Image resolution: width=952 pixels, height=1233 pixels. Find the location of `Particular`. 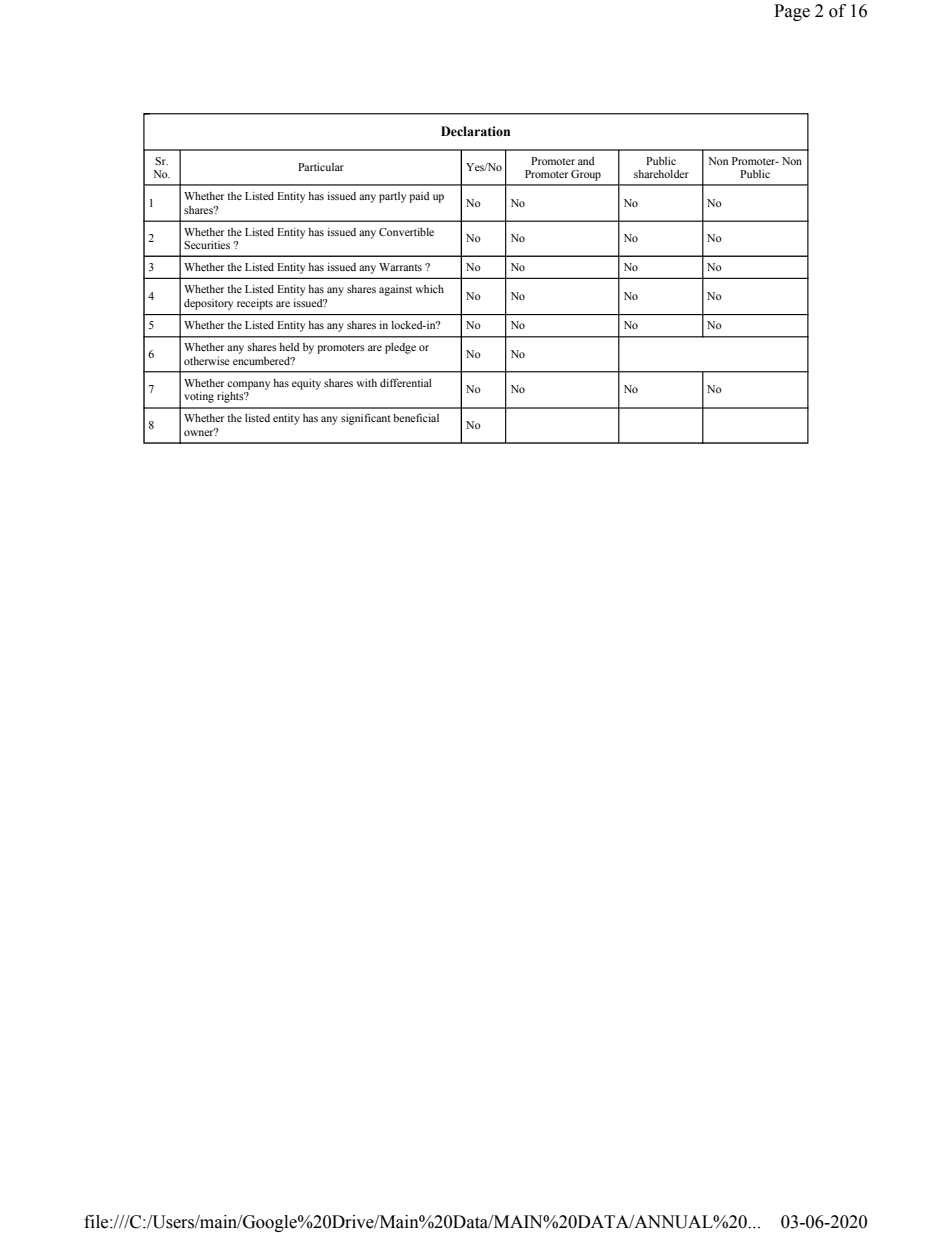

Particular is located at coordinates (321, 167).
